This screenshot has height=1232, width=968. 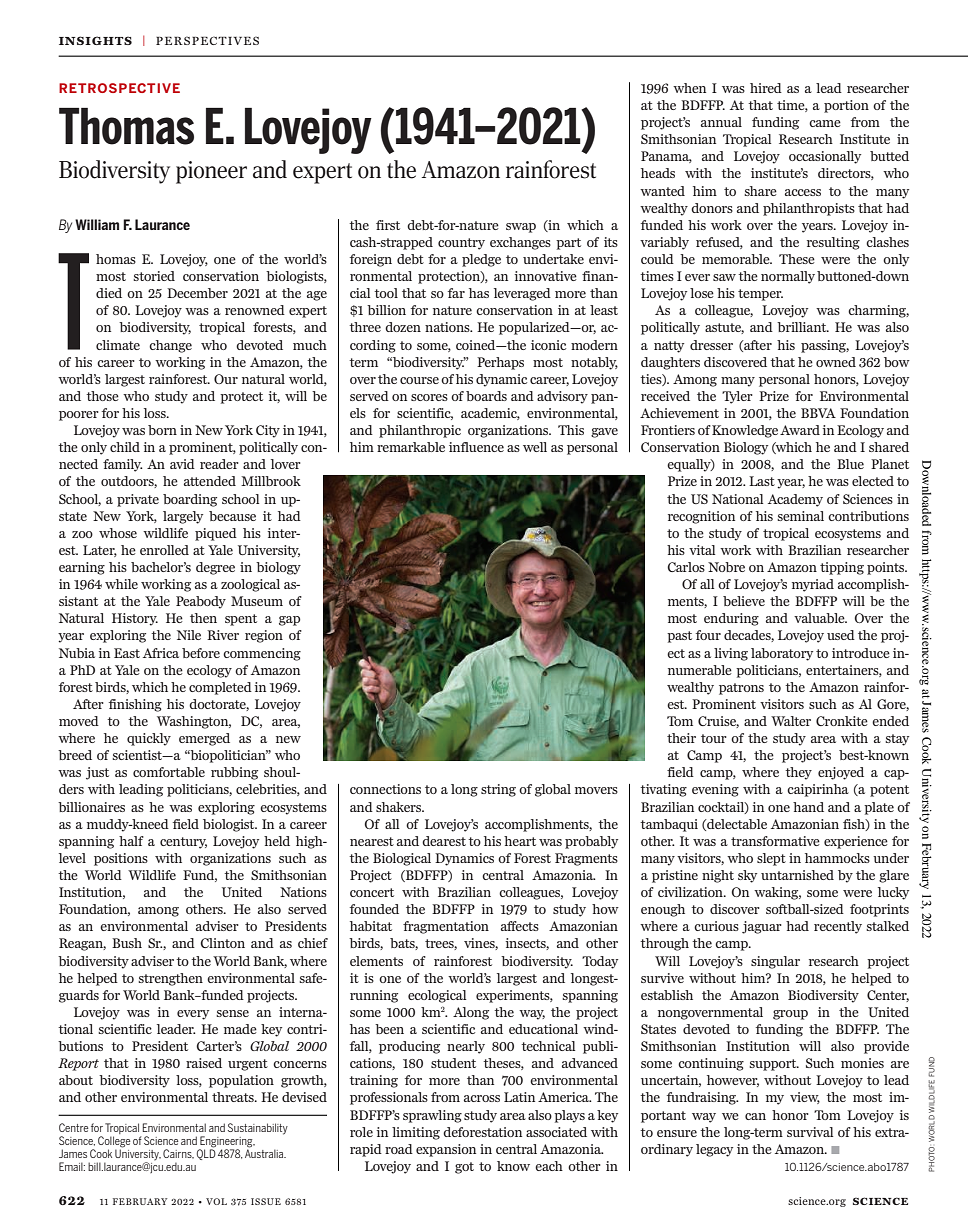 I want to click on when, so click(x=689, y=88).
